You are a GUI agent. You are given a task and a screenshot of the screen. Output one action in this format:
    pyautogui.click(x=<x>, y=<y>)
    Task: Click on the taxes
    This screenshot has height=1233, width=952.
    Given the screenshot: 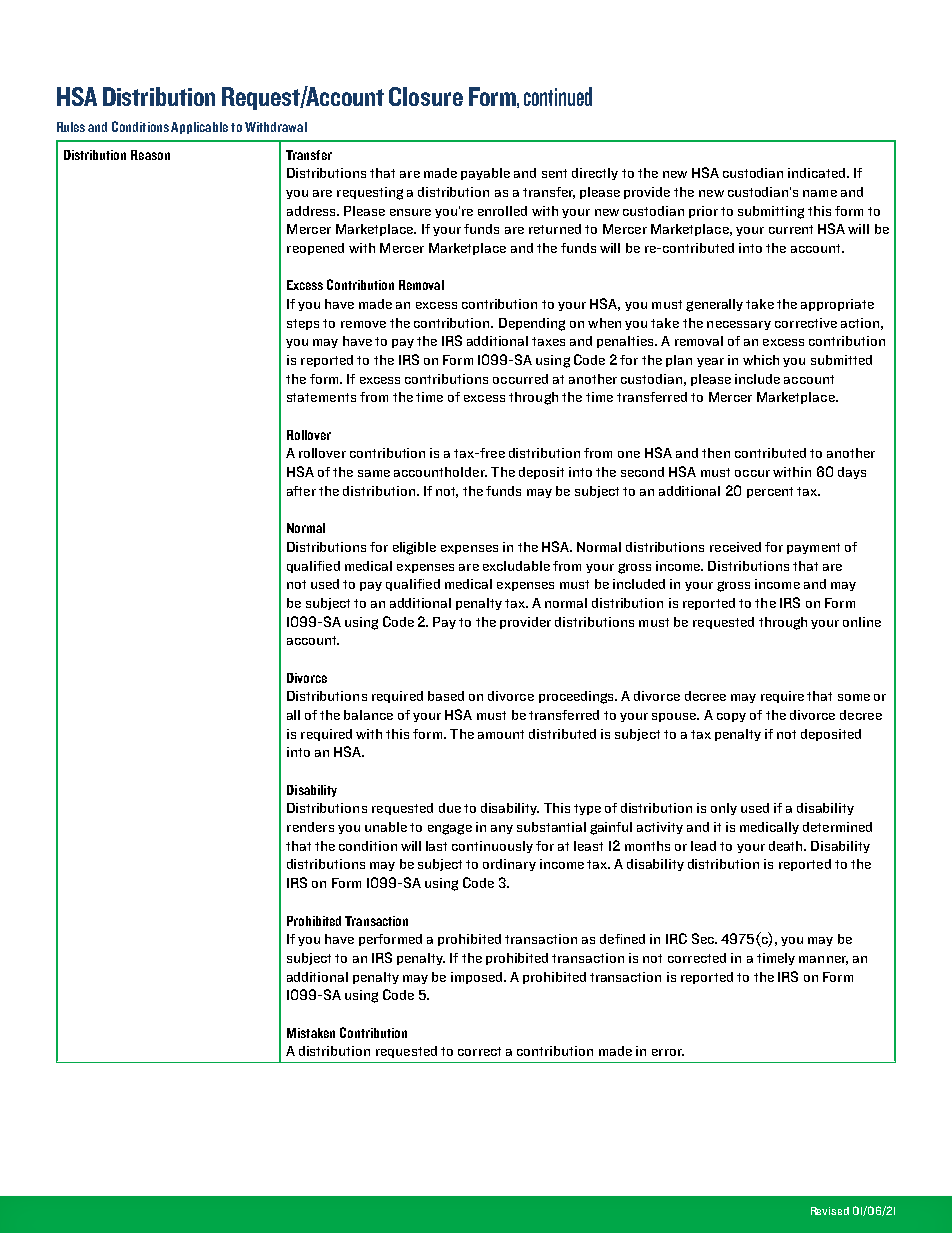 What is the action you would take?
    pyautogui.click(x=548, y=341)
